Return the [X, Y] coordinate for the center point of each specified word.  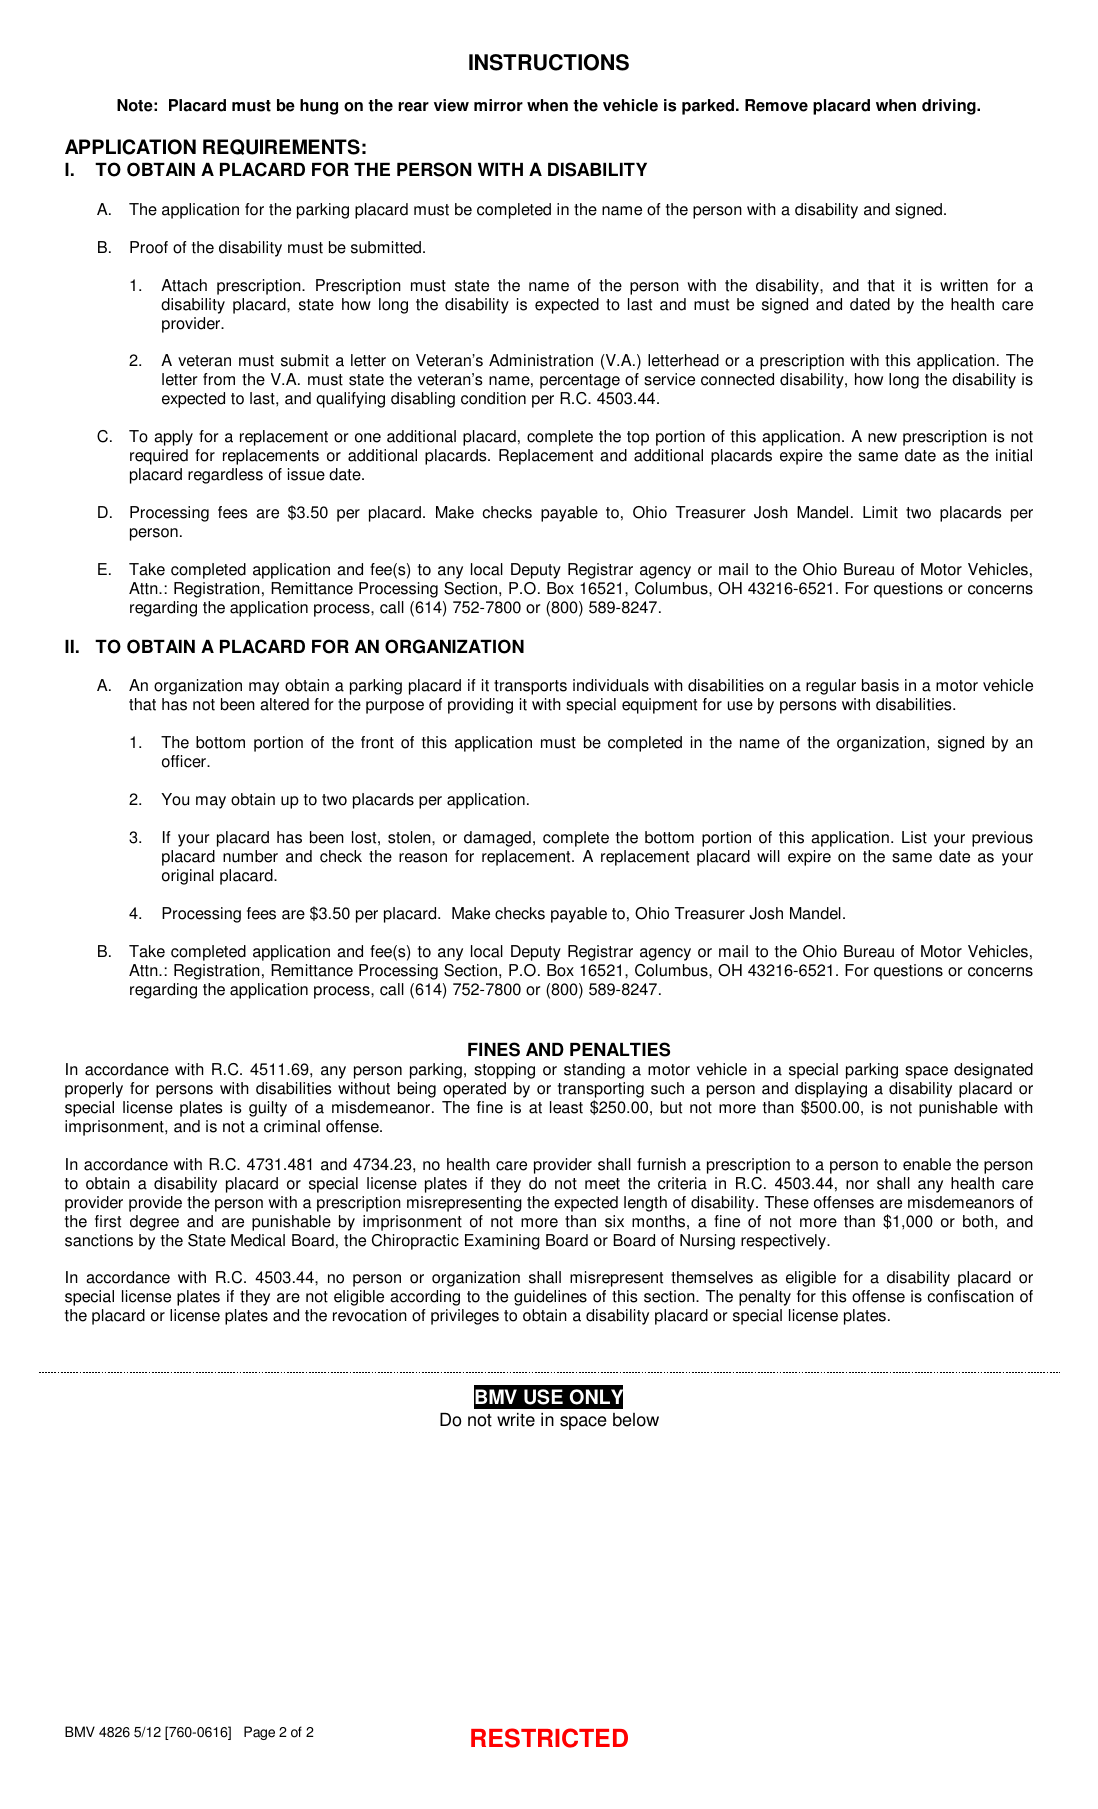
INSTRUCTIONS [549, 62]
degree [154, 1223]
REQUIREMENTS [281, 147]
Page [259, 1733]
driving [950, 107]
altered [284, 704]
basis [880, 685]
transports [530, 687]
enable [927, 1164]
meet [602, 1184]
